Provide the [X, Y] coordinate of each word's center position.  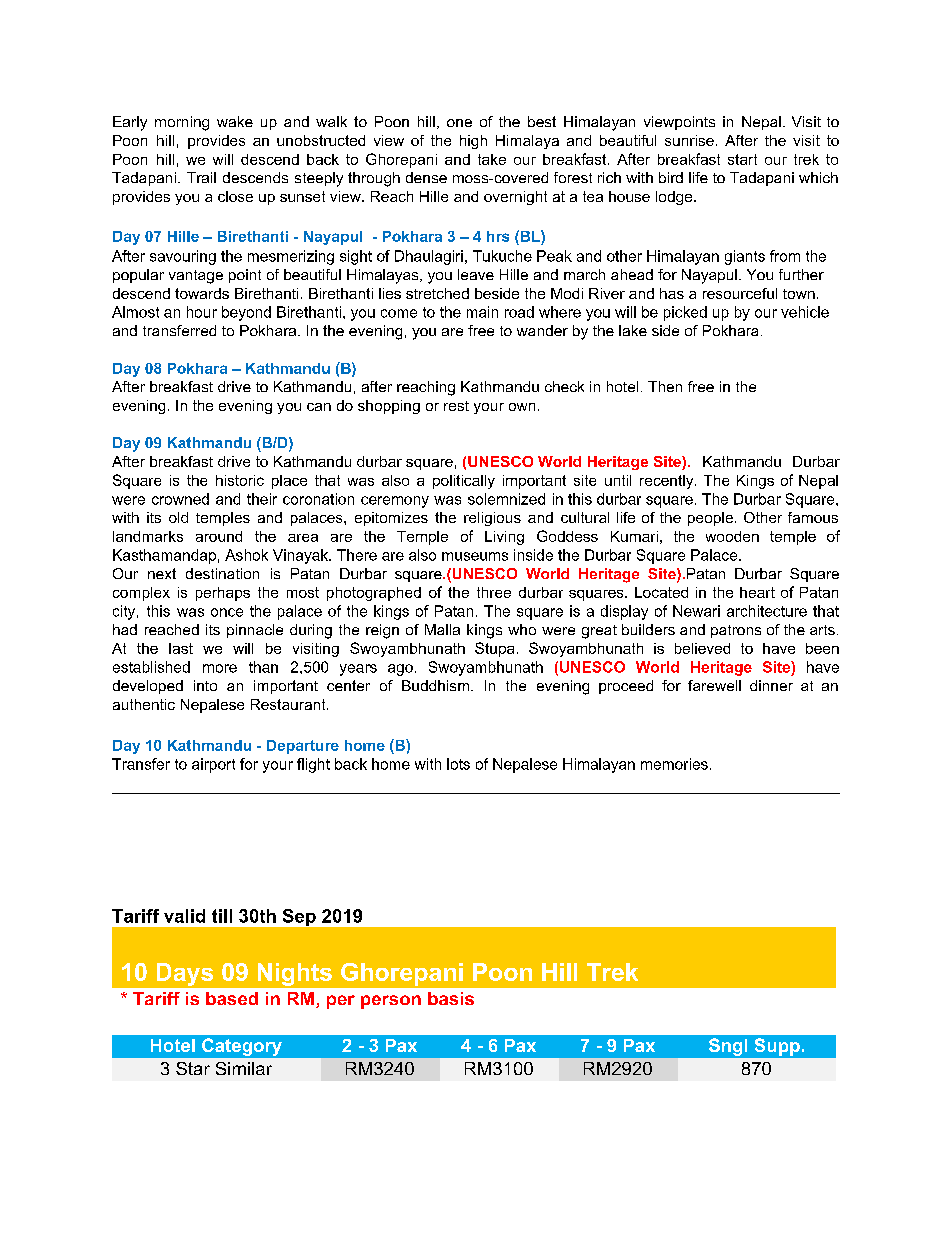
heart [757, 592]
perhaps [223, 594]
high [473, 142]
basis [451, 998]
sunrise [689, 140]
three [494, 592]
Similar [244, 1068]
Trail [201, 177]
